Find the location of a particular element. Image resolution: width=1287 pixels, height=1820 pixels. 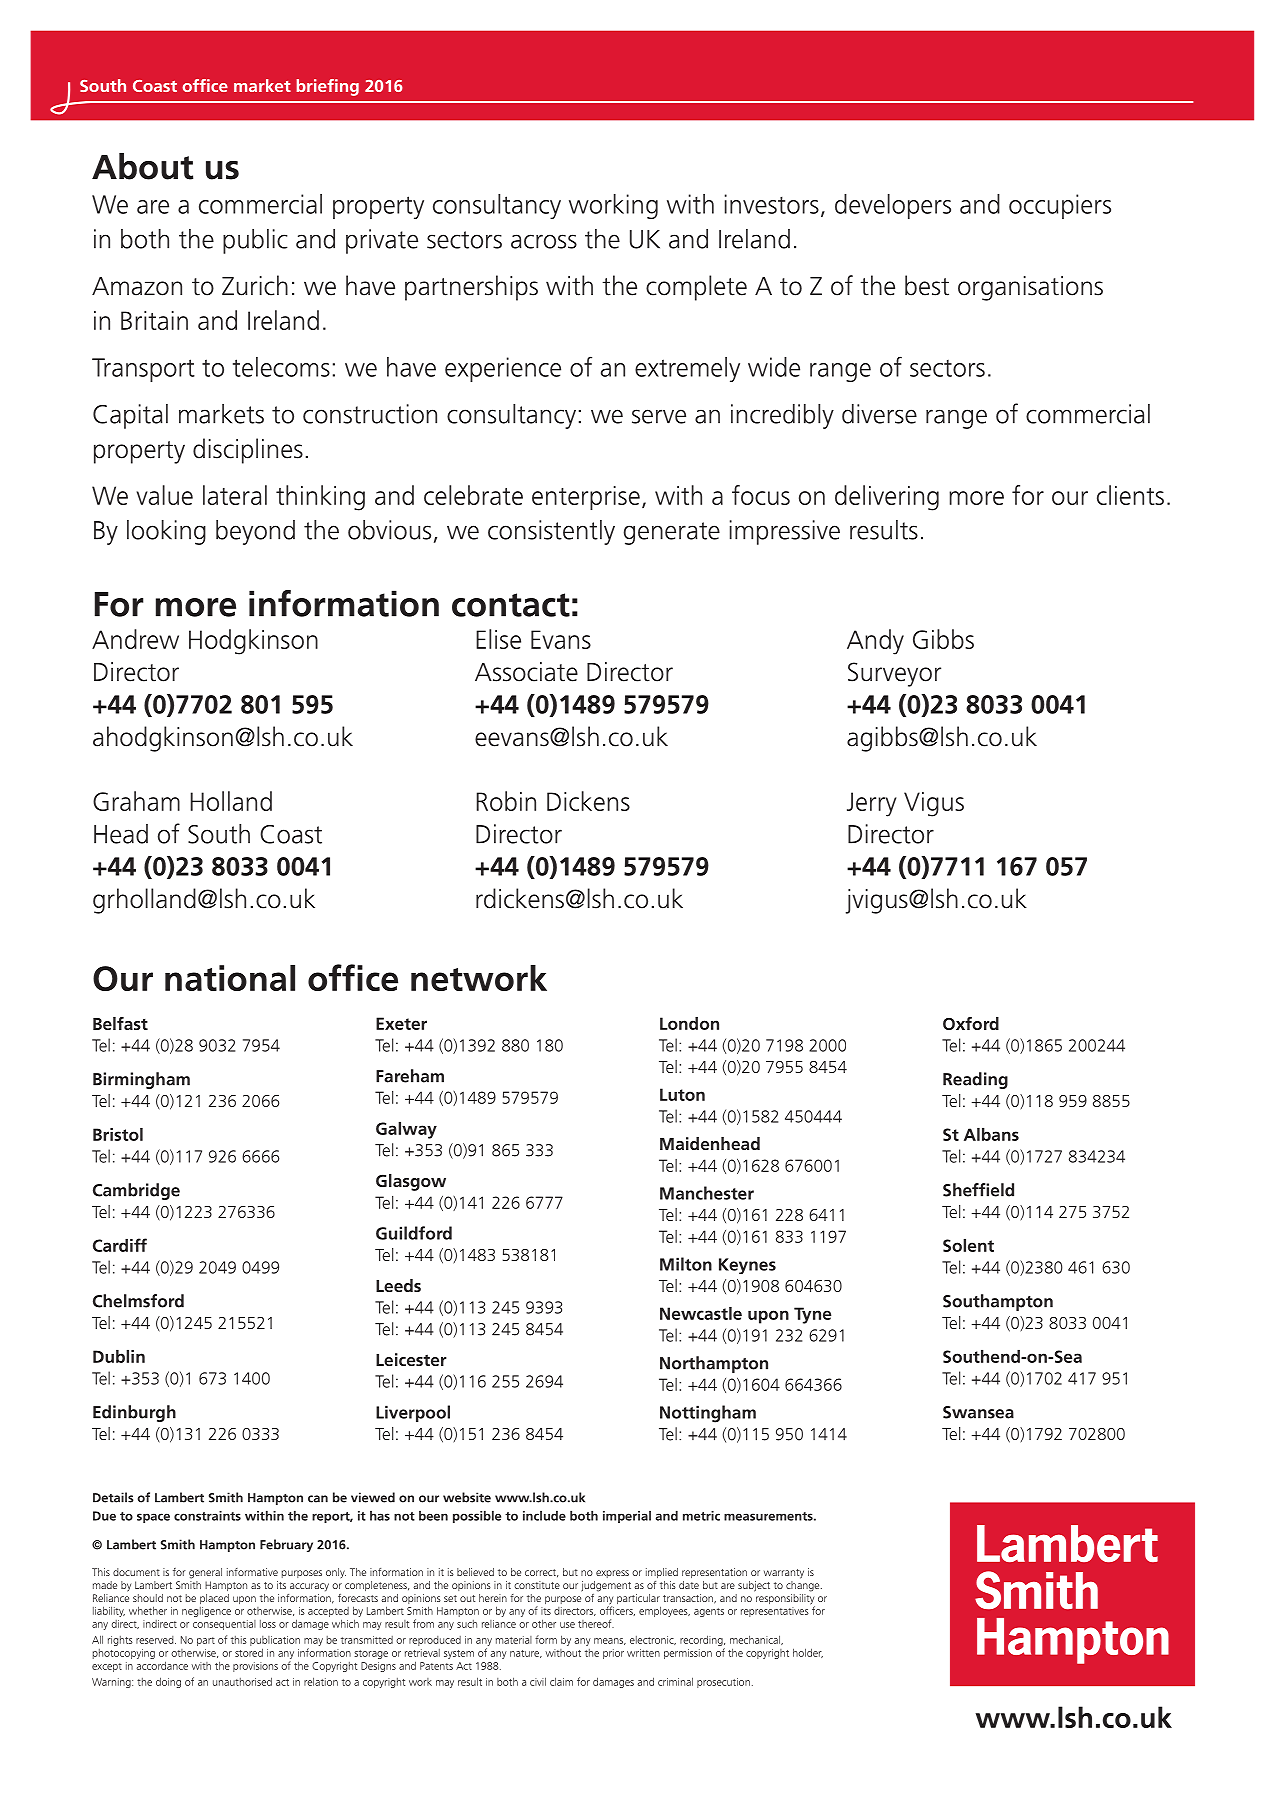

Albans is located at coordinates (991, 1134).
